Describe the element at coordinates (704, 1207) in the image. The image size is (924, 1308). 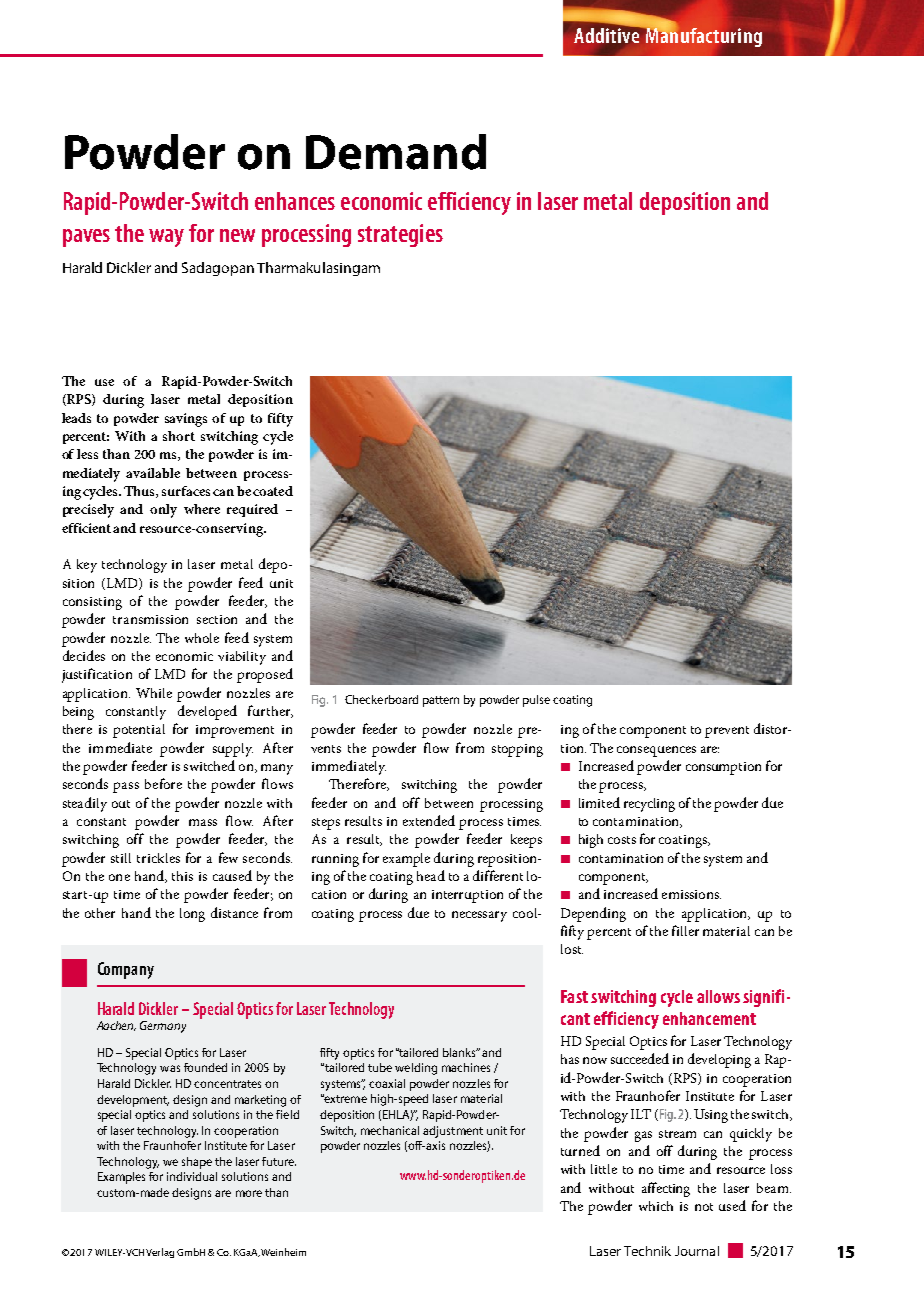
I see `not` at that location.
